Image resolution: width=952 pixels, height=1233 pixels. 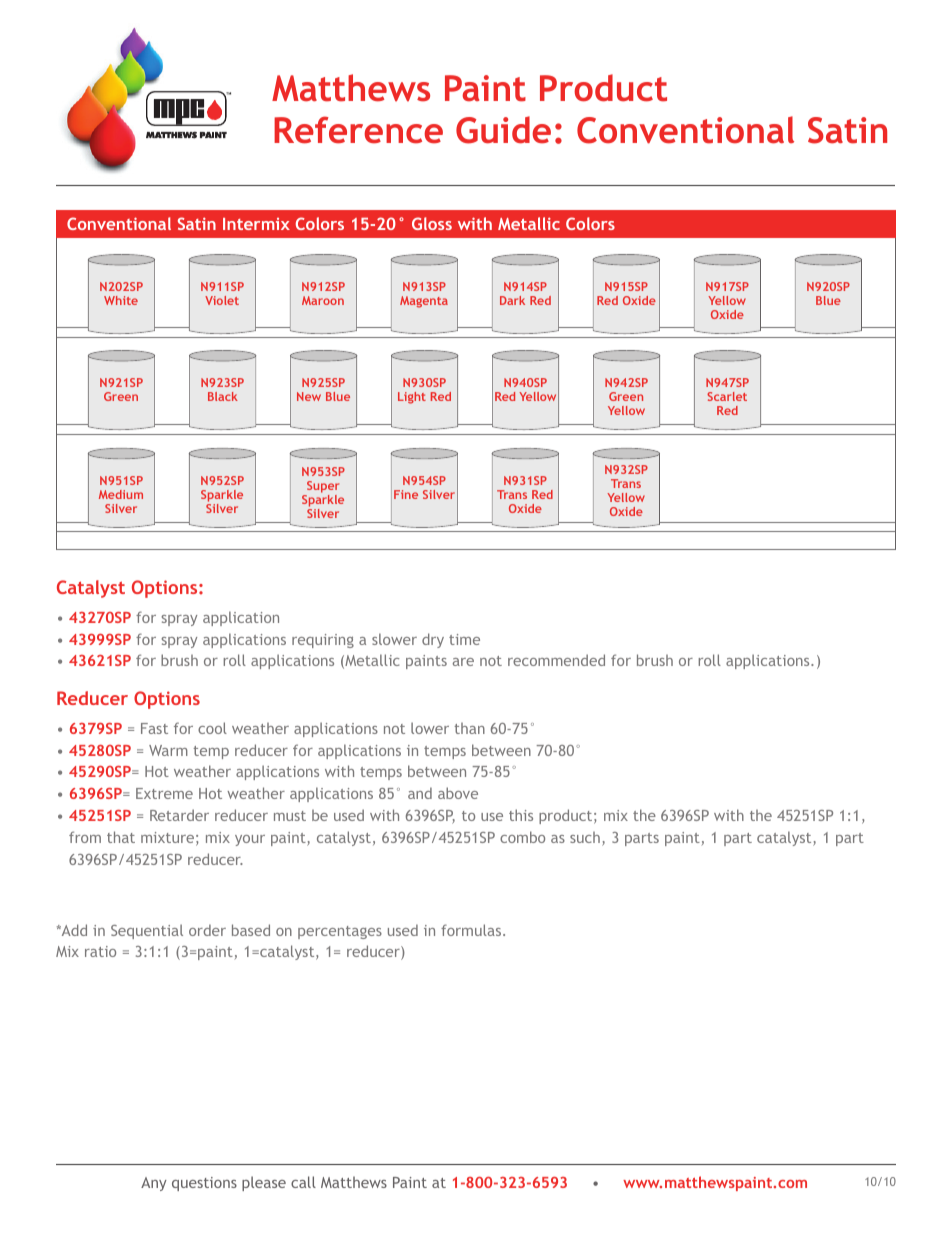 What do you see at coordinates (472, 930) in the screenshot?
I see `formulas` at bounding box center [472, 930].
